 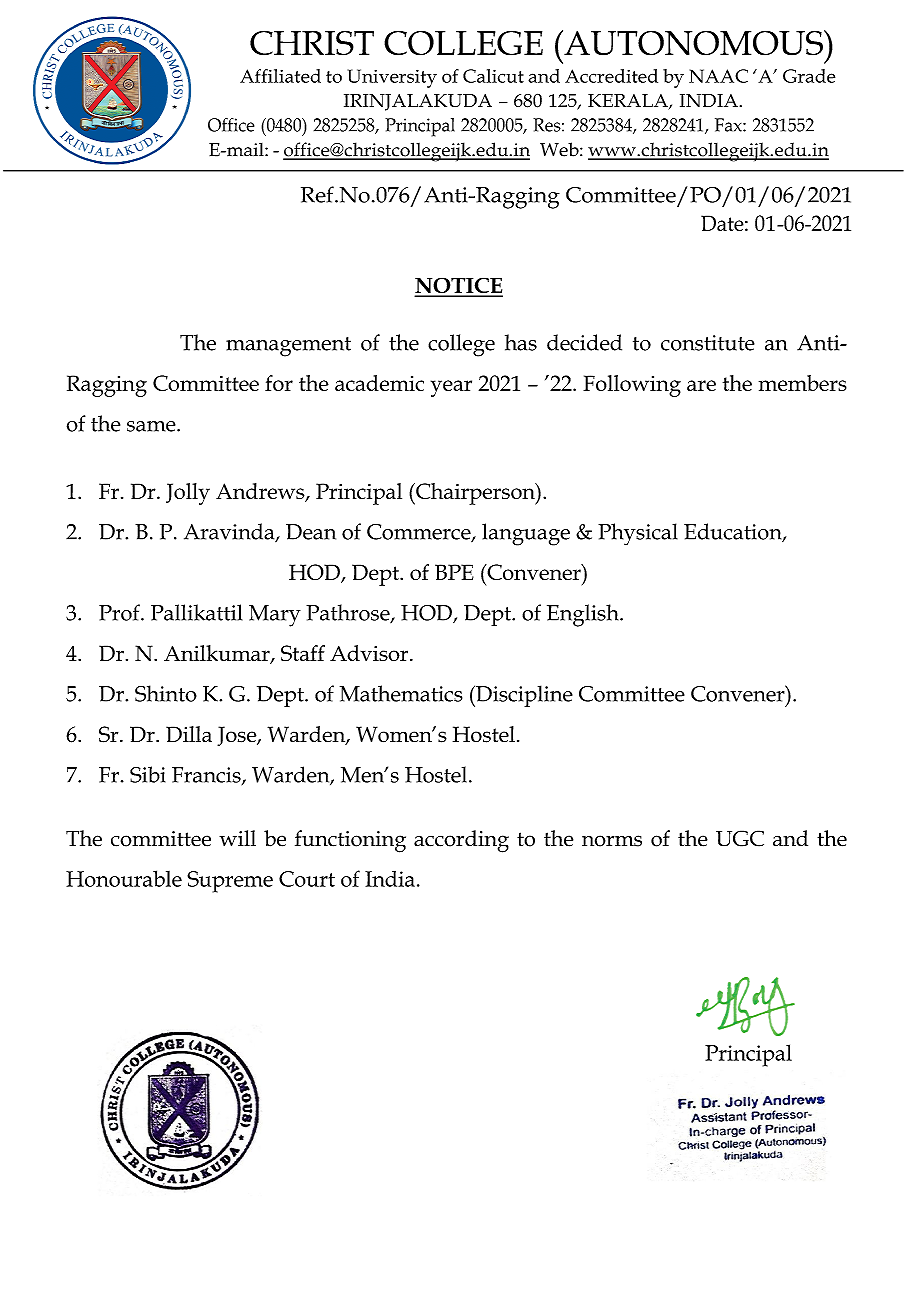 I want to click on University, so click(x=392, y=78).
